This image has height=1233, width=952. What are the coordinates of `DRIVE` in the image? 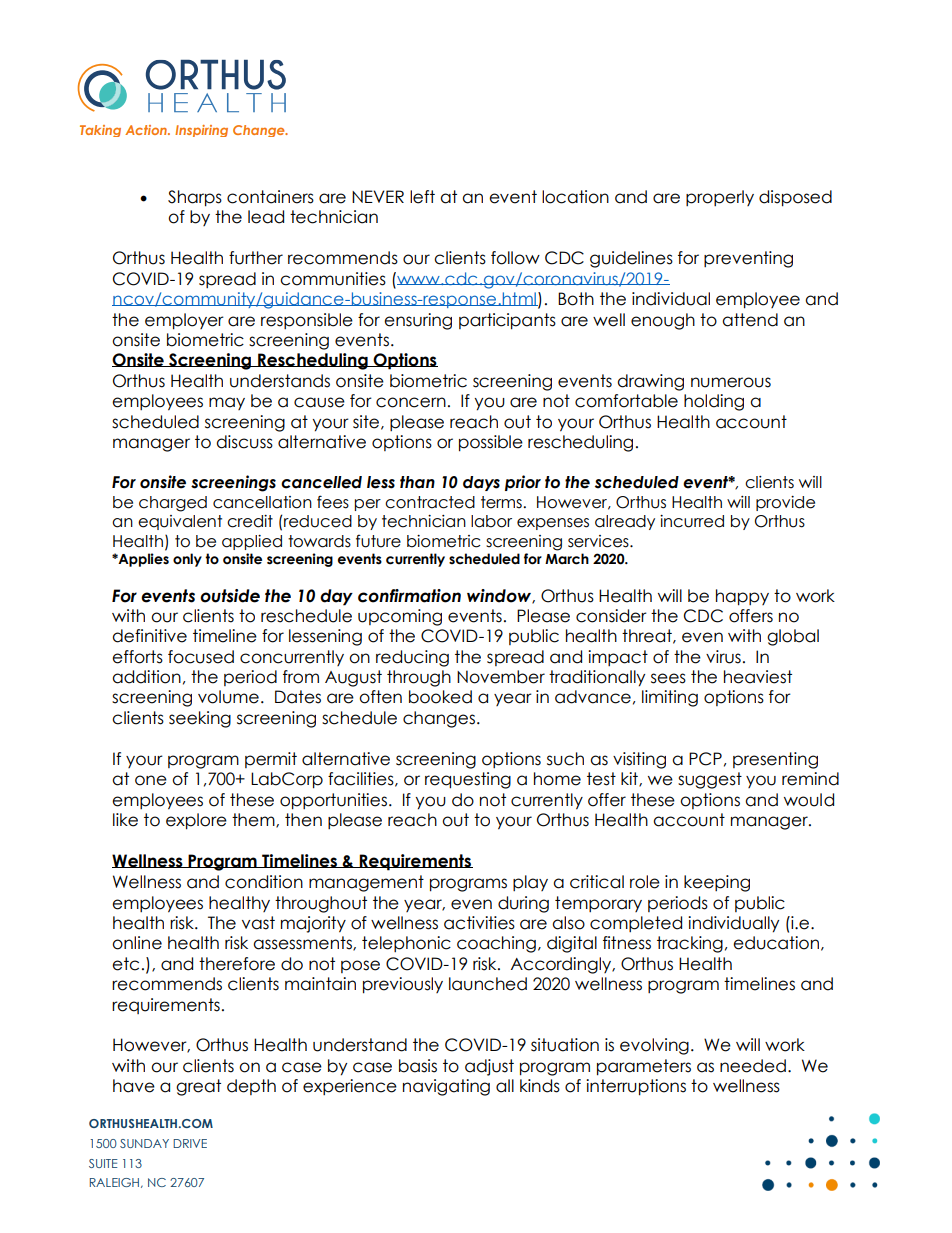 It's located at (190, 1143).
